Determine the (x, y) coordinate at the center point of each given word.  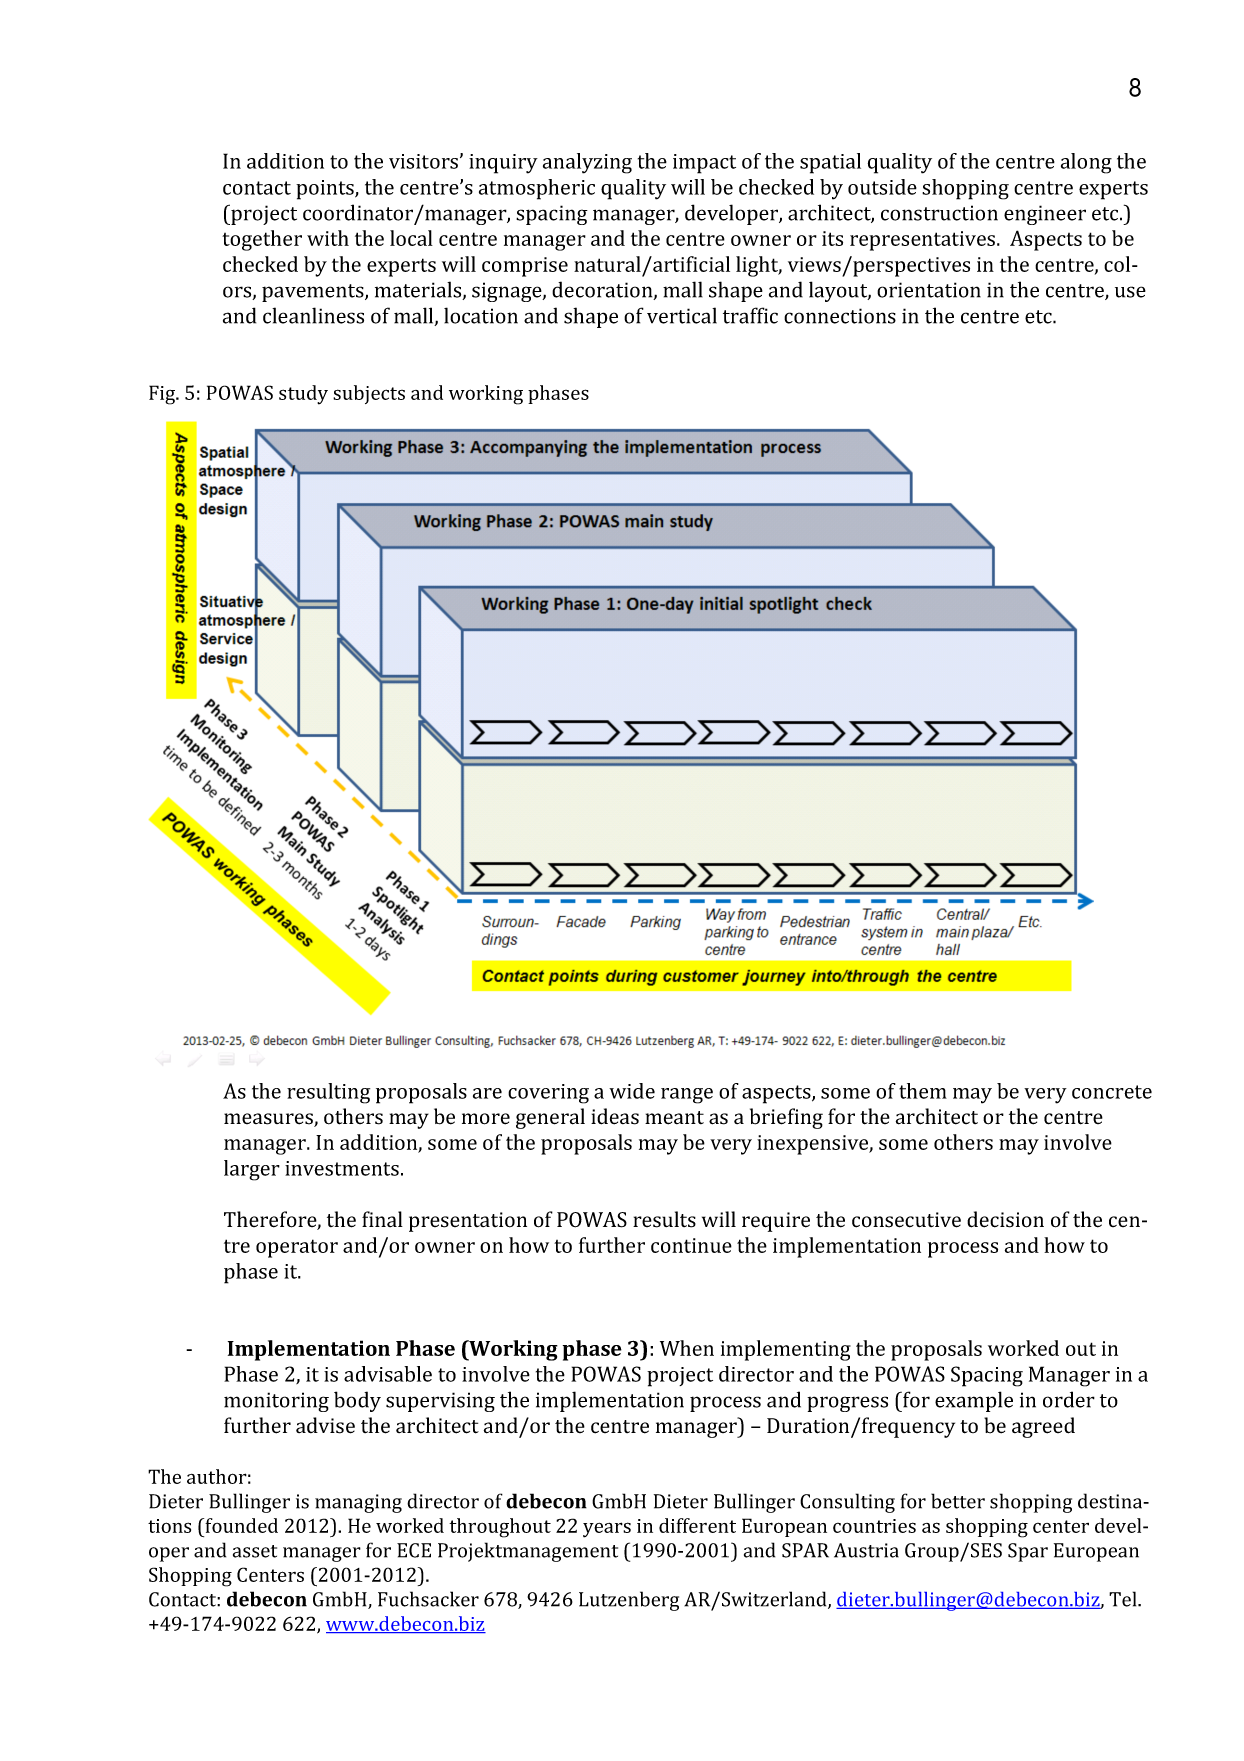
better (958, 1501)
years (607, 1530)
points (326, 190)
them (923, 1091)
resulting (328, 1093)
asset (255, 1551)
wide (632, 1091)
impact (704, 164)
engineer (1045, 215)
